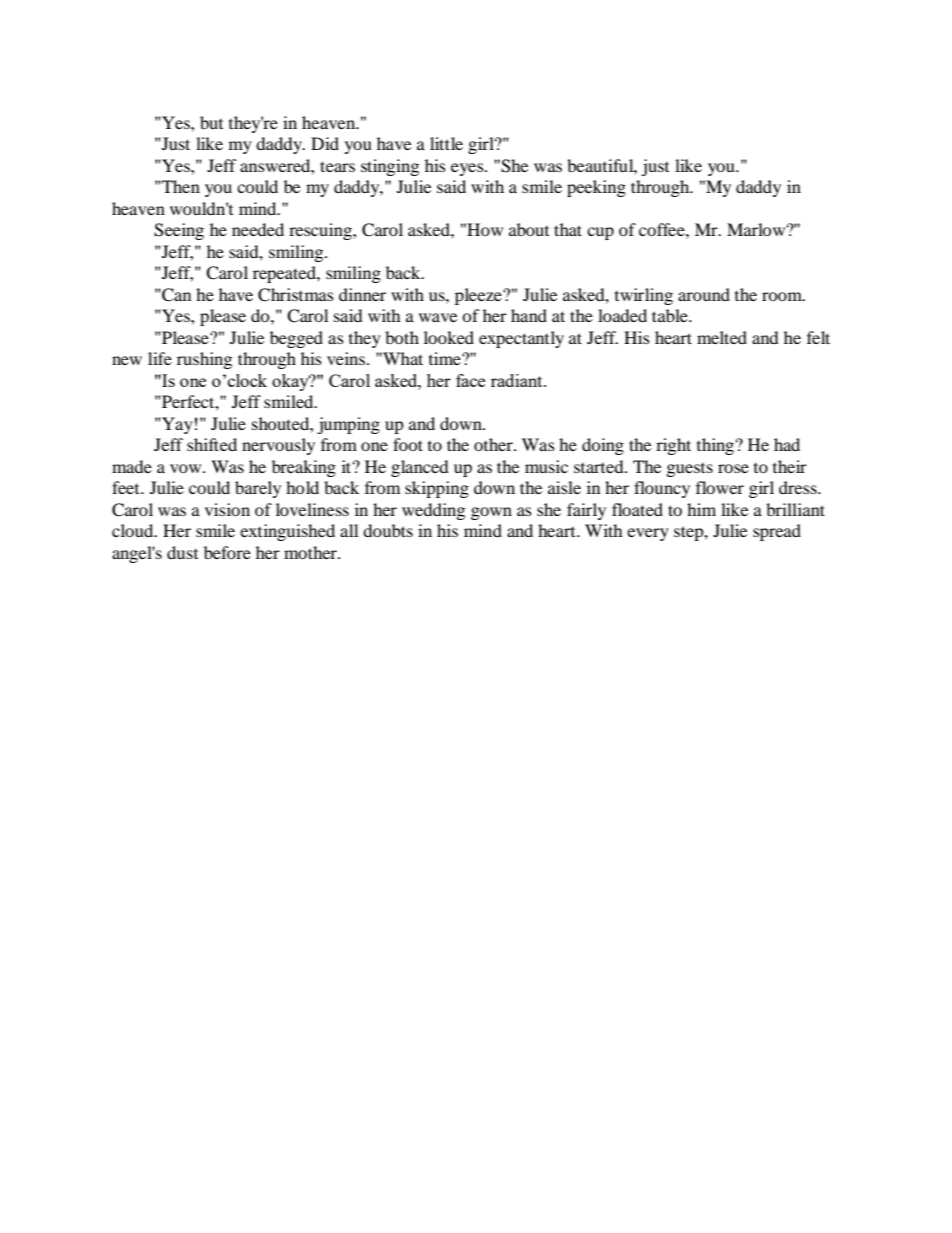  I want to click on Yay, so click(176, 425).
